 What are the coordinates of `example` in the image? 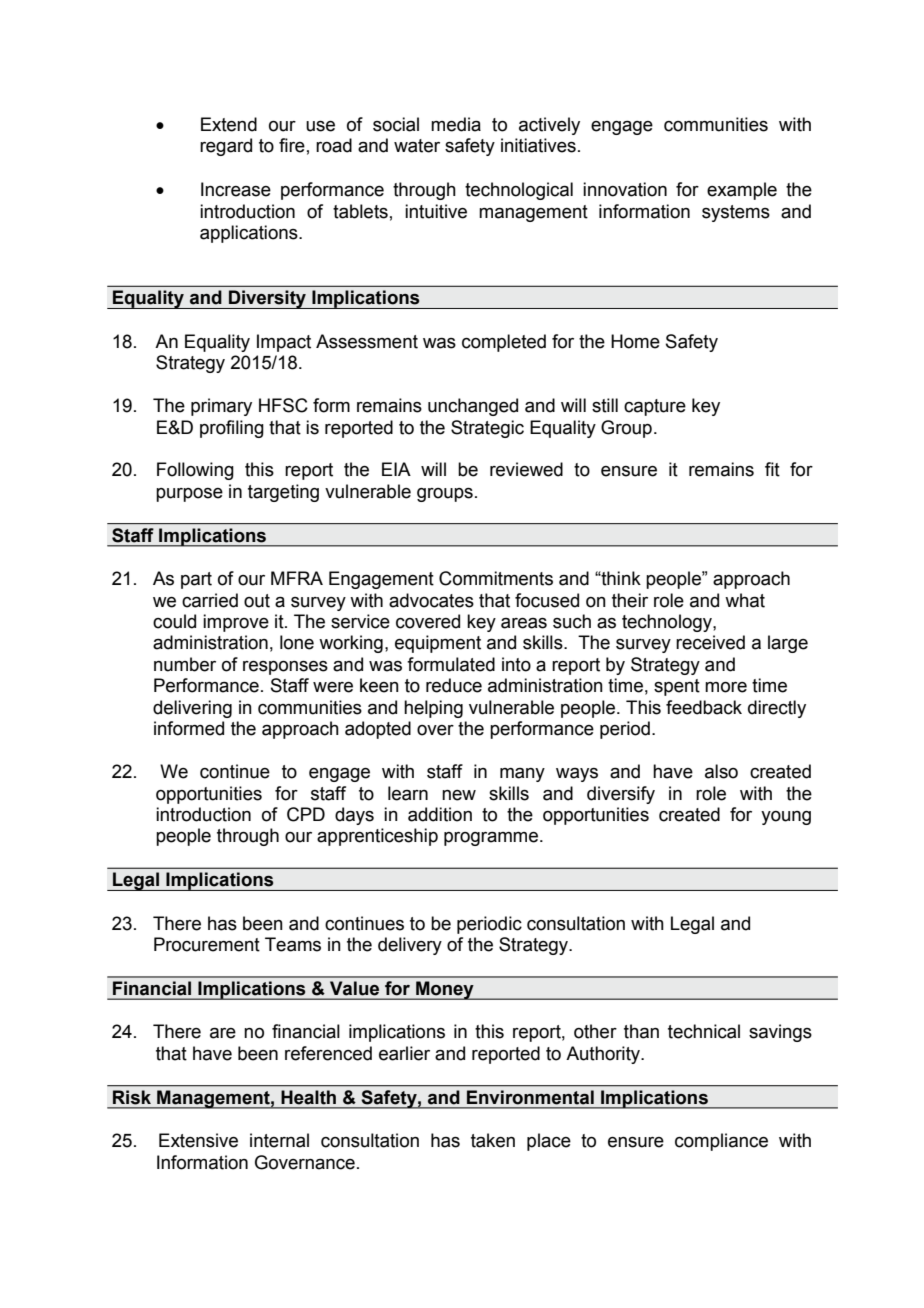 It's located at (742, 191).
